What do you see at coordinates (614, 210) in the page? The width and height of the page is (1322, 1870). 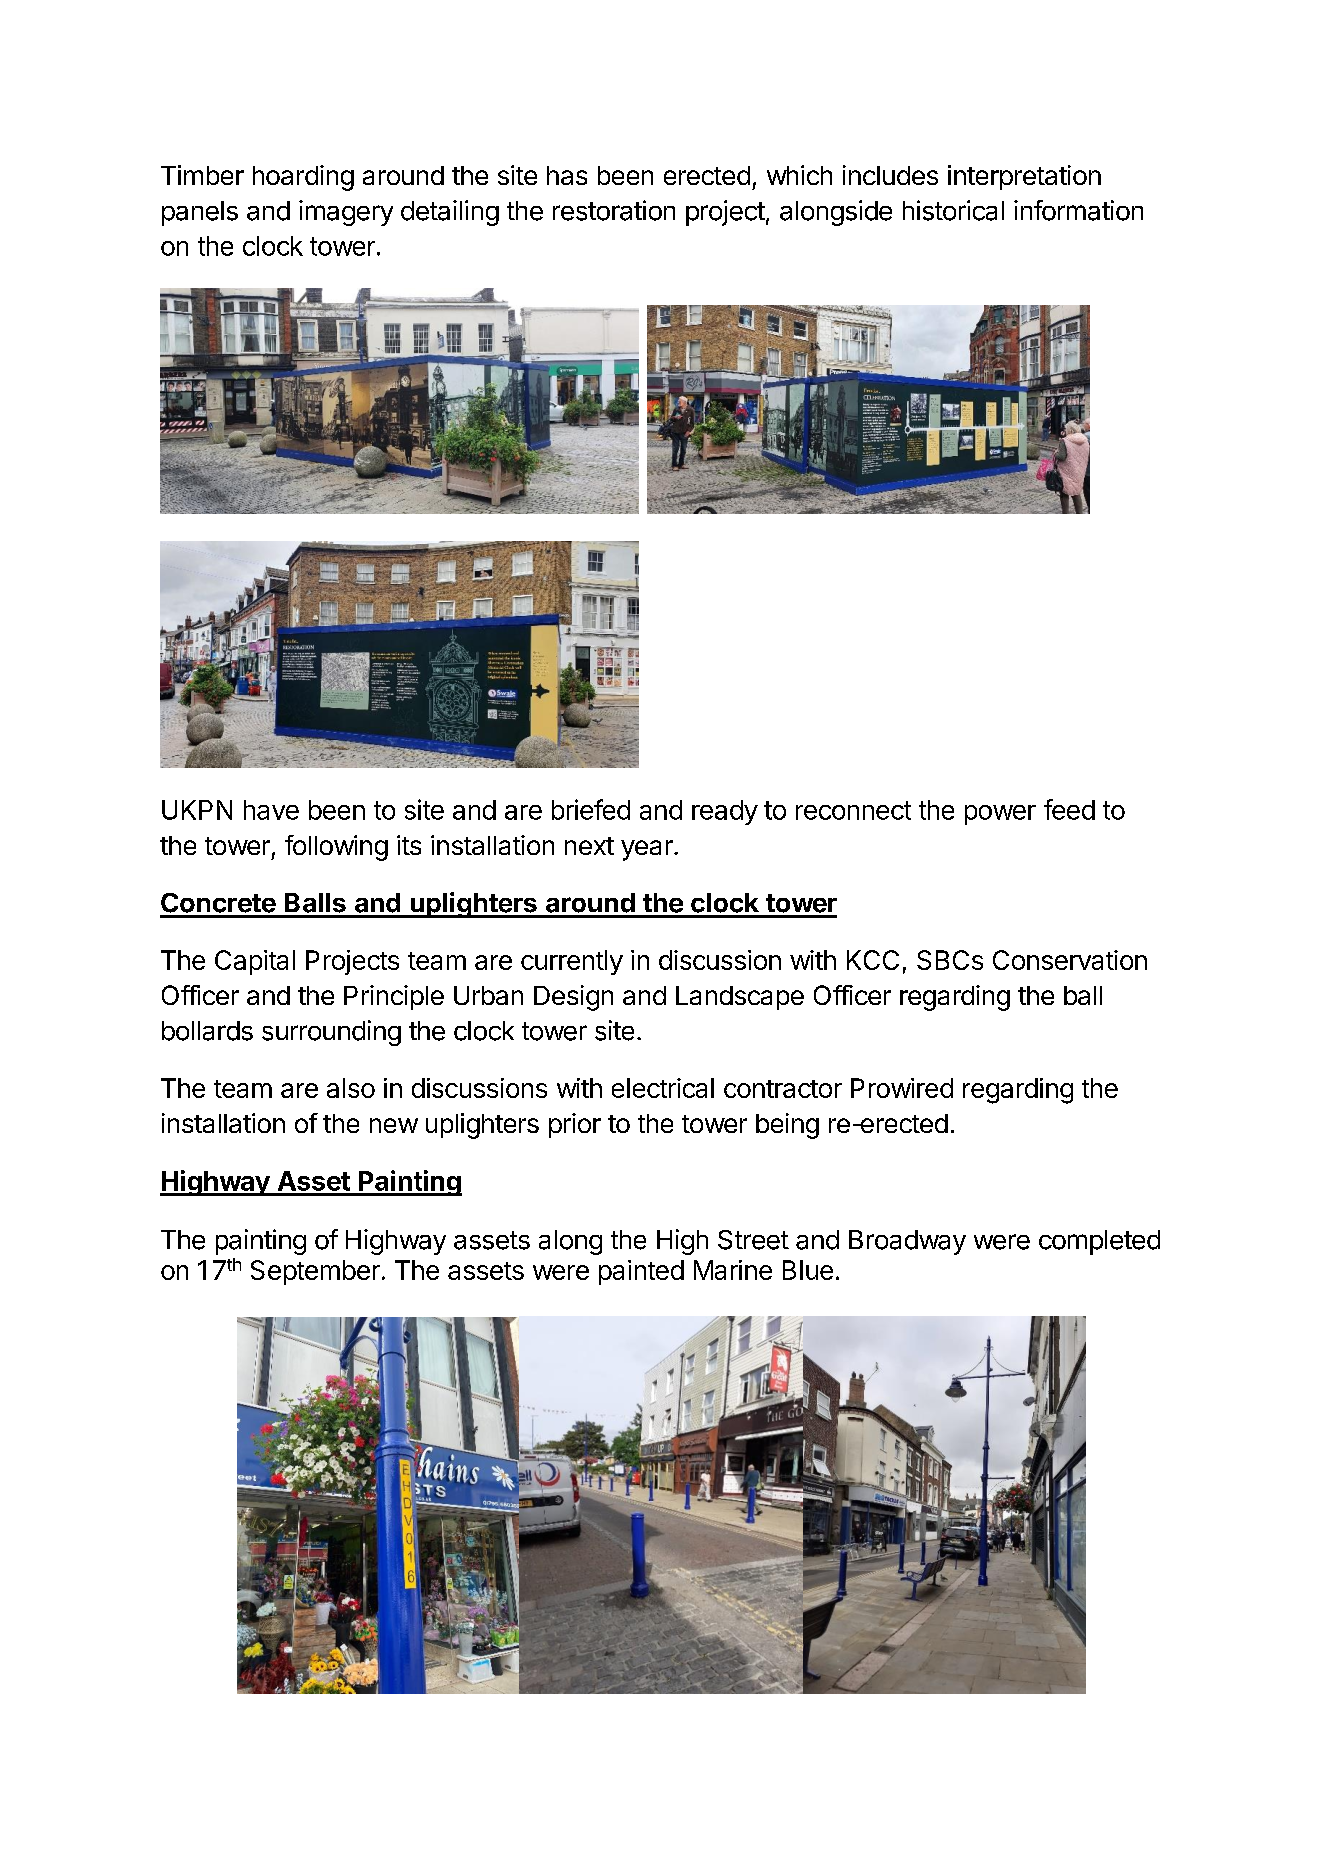 I see `restoration` at bounding box center [614, 210].
